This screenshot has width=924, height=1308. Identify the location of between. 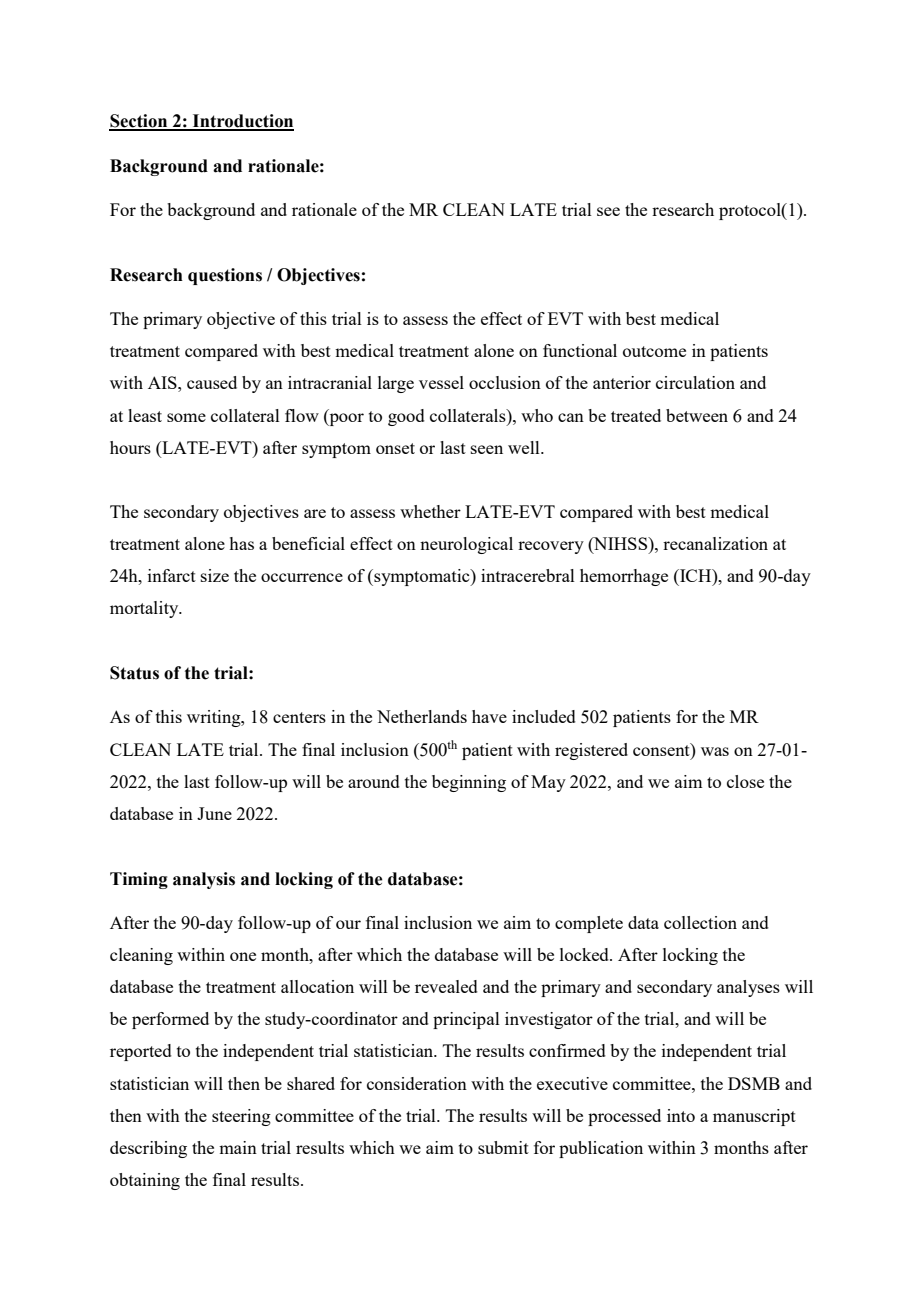
(697, 415).
